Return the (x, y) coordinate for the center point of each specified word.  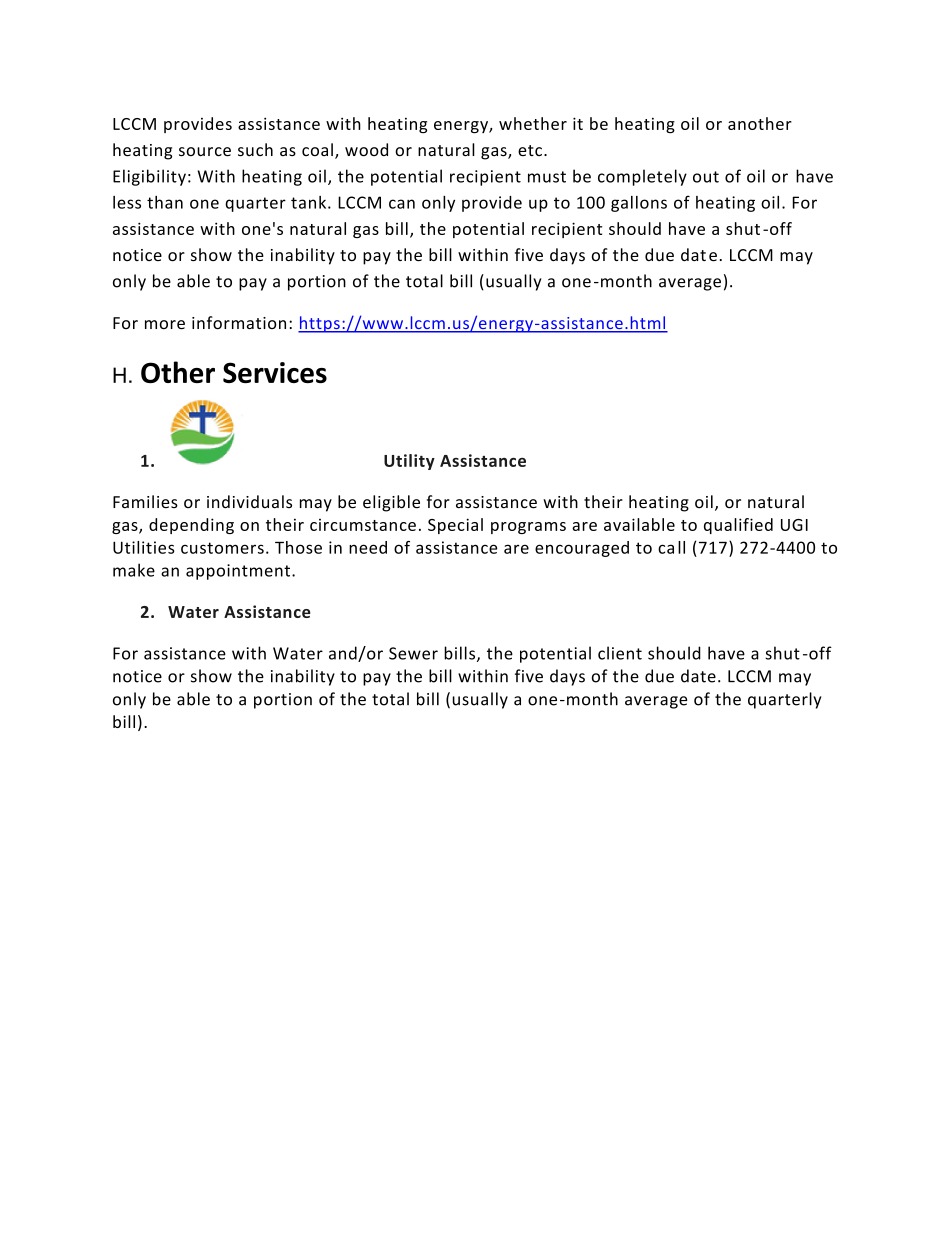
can (402, 204)
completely (642, 177)
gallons (639, 204)
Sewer (413, 653)
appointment (238, 572)
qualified (738, 526)
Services (275, 372)
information (239, 322)
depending (191, 526)
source (205, 152)
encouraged (582, 549)
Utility (409, 462)
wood (366, 149)
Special (455, 526)
